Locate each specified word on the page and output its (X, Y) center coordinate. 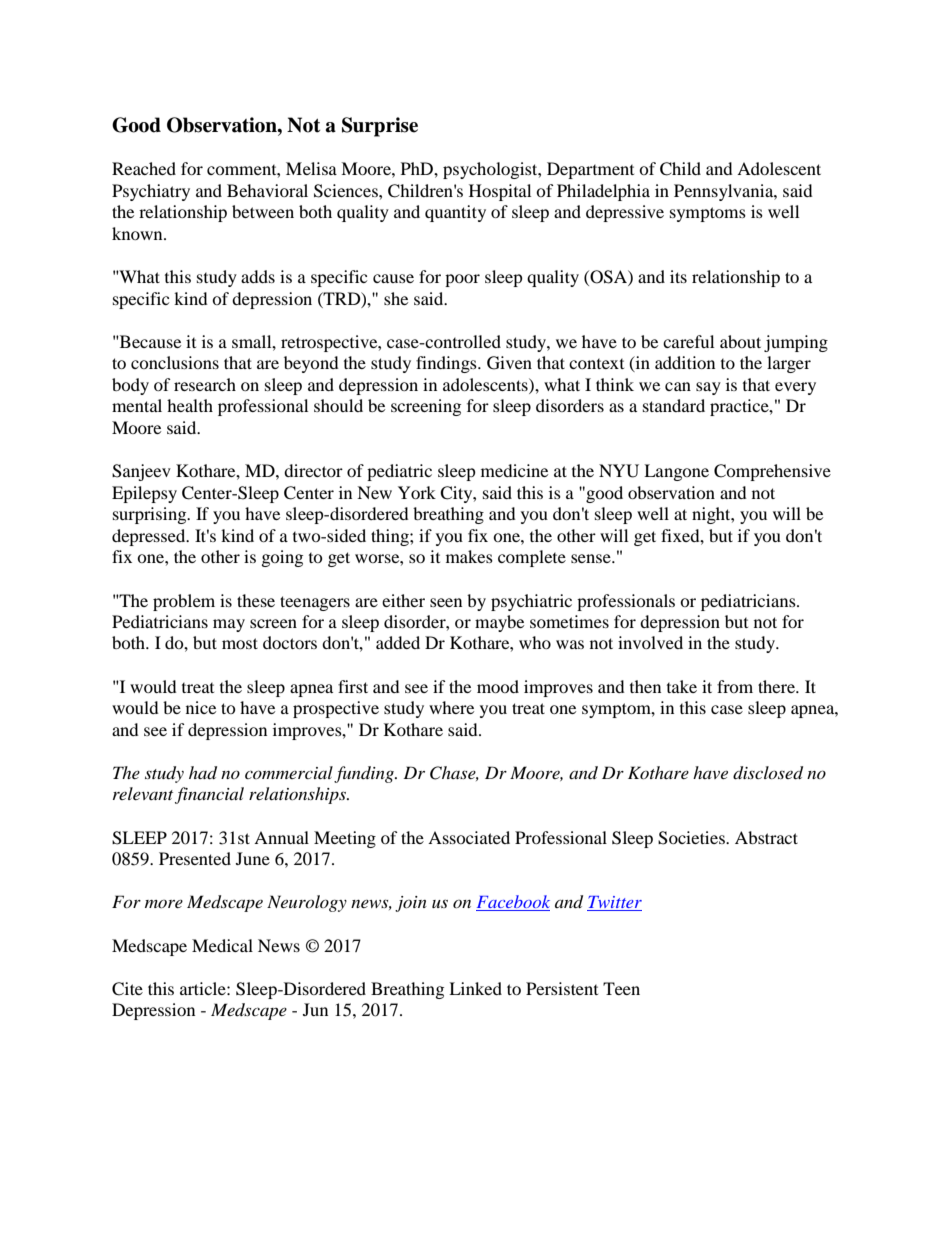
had (203, 773)
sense (592, 558)
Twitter (614, 903)
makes (469, 556)
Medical (222, 945)
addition (685, 362)
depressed (150, 537)
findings (447, 364)
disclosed (768, 773)
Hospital (500, 192)
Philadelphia (603, 192)
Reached (144, 168)
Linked (475, 988)
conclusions (175, 362)
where (451, 707)
